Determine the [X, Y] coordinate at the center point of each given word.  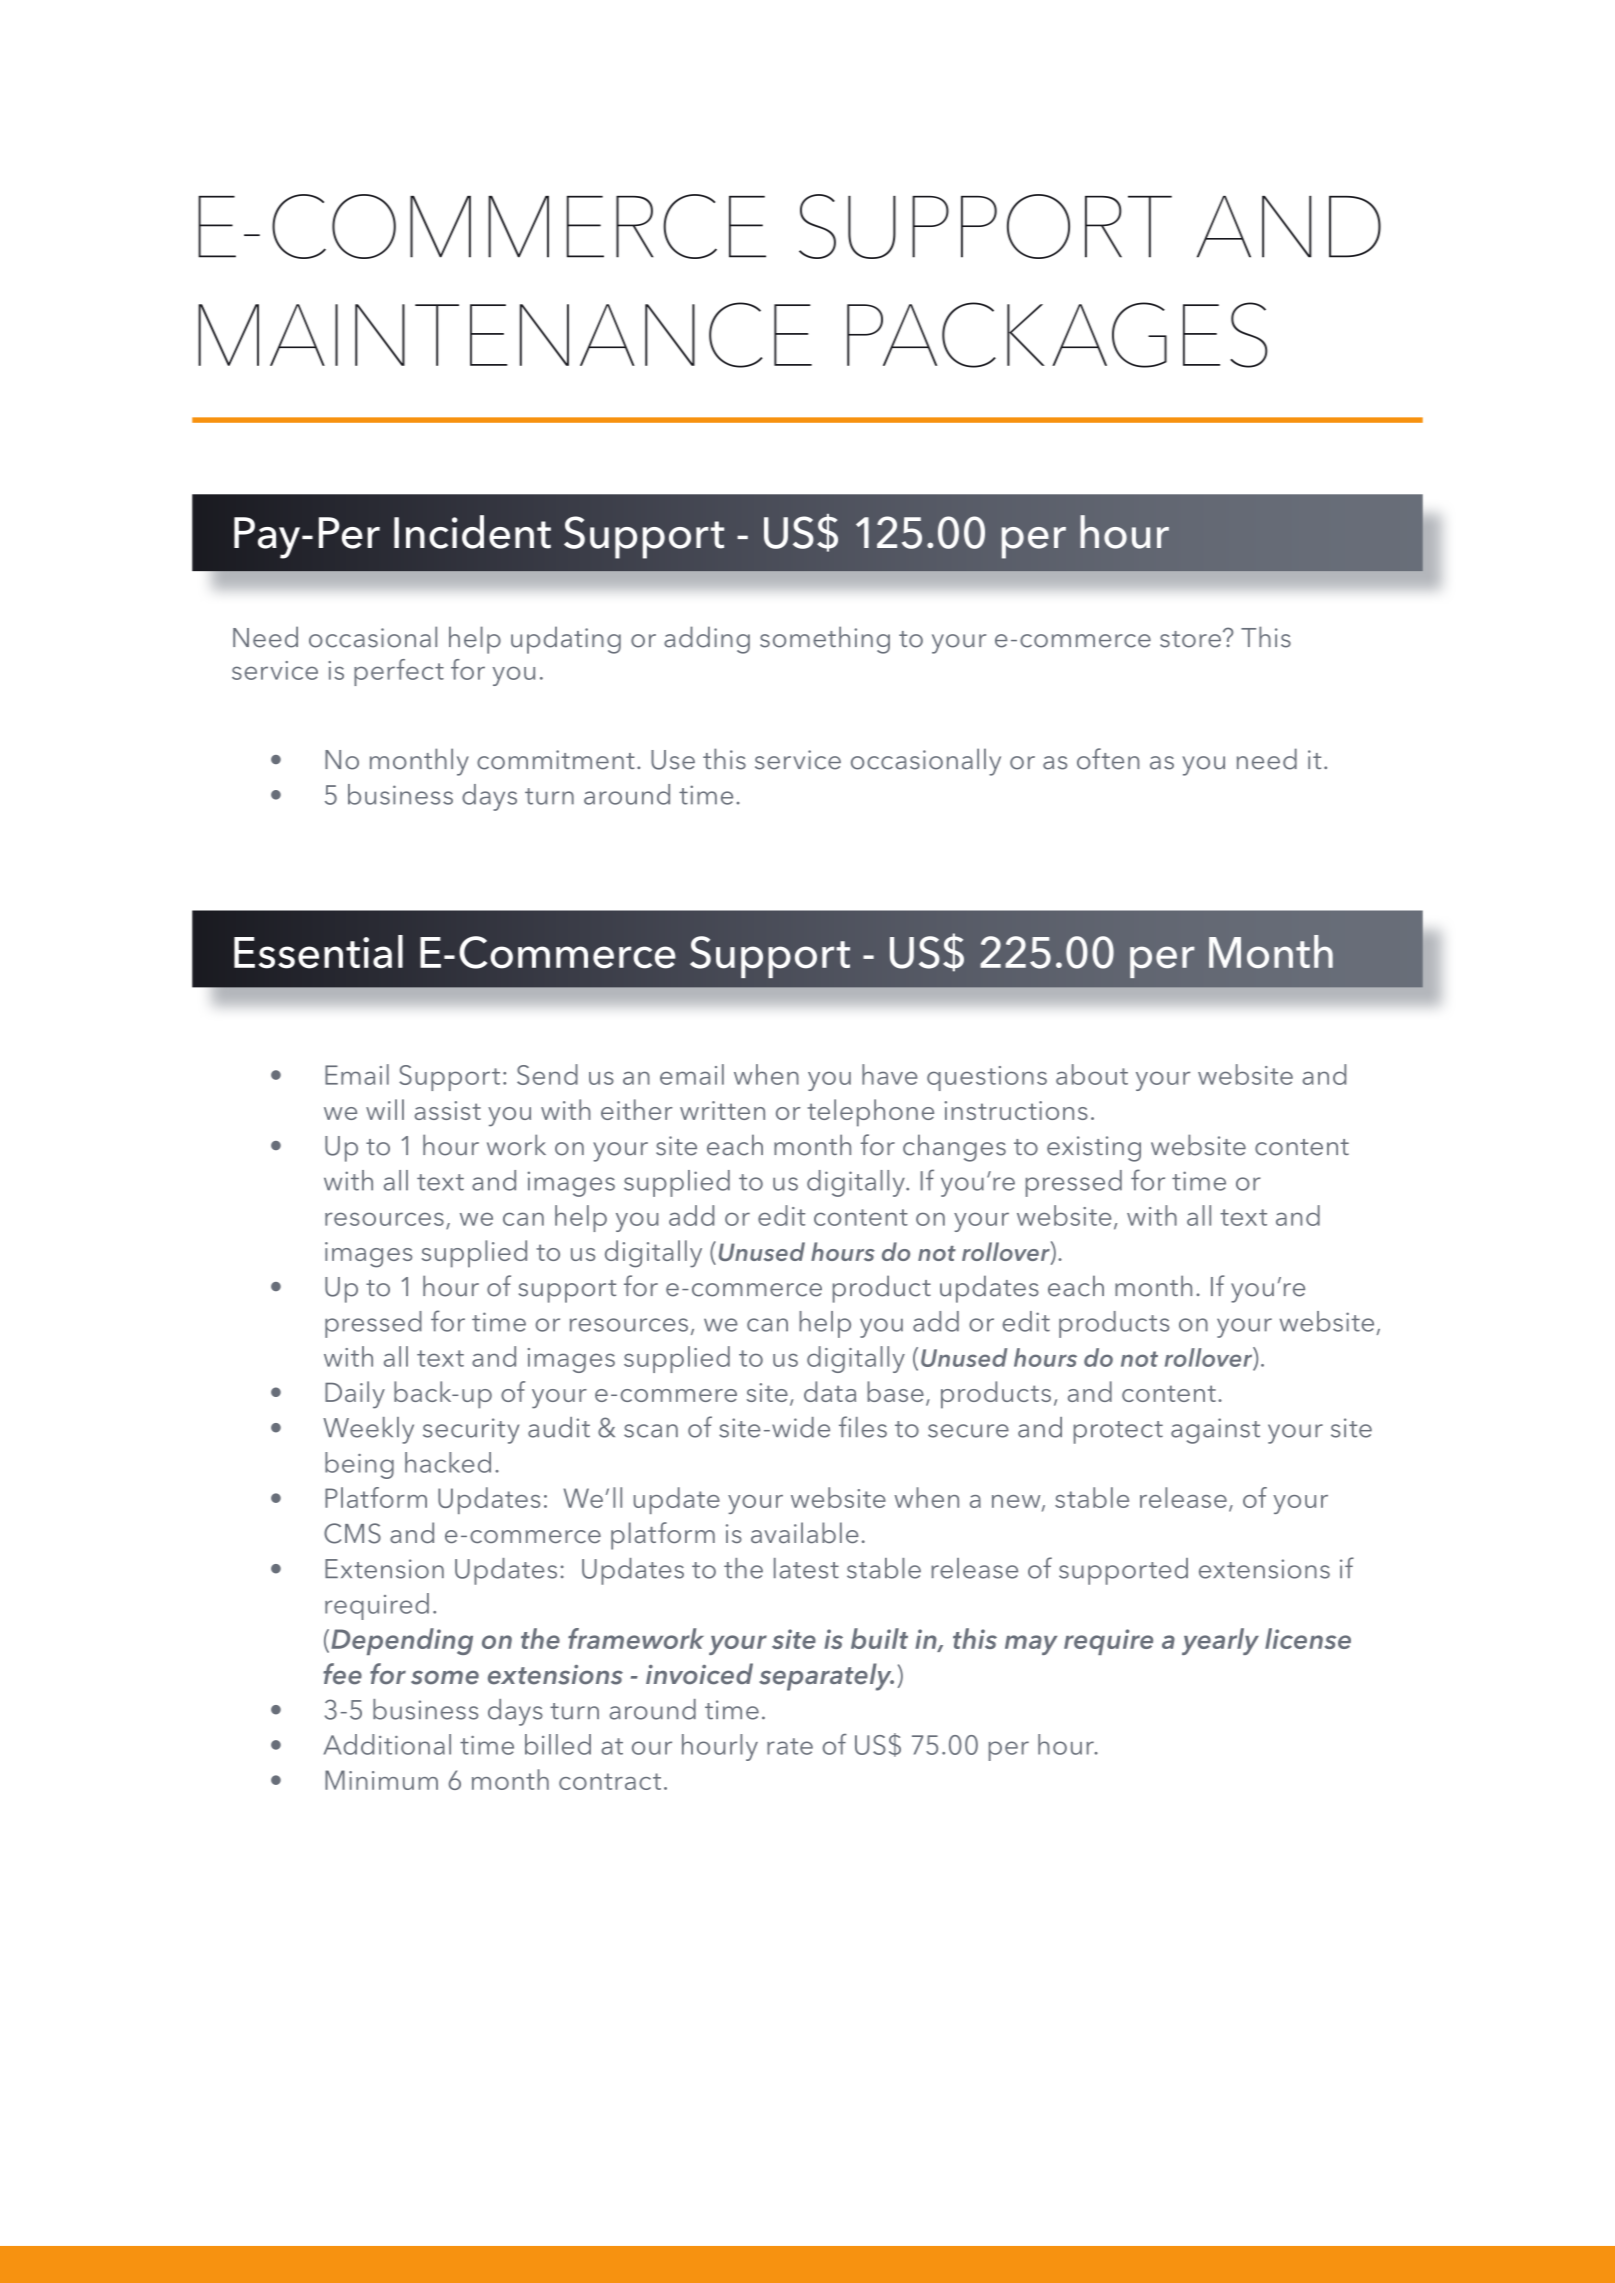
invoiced [699, 1674]
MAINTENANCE [505, 335]
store [1190, 639]
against [1215, 1431]
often [1108, 759]
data [830, 1391]
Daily [355, 1395]
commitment [556, 760]
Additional [387, 1744]
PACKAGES [1057, 335]
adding [707, 640]
